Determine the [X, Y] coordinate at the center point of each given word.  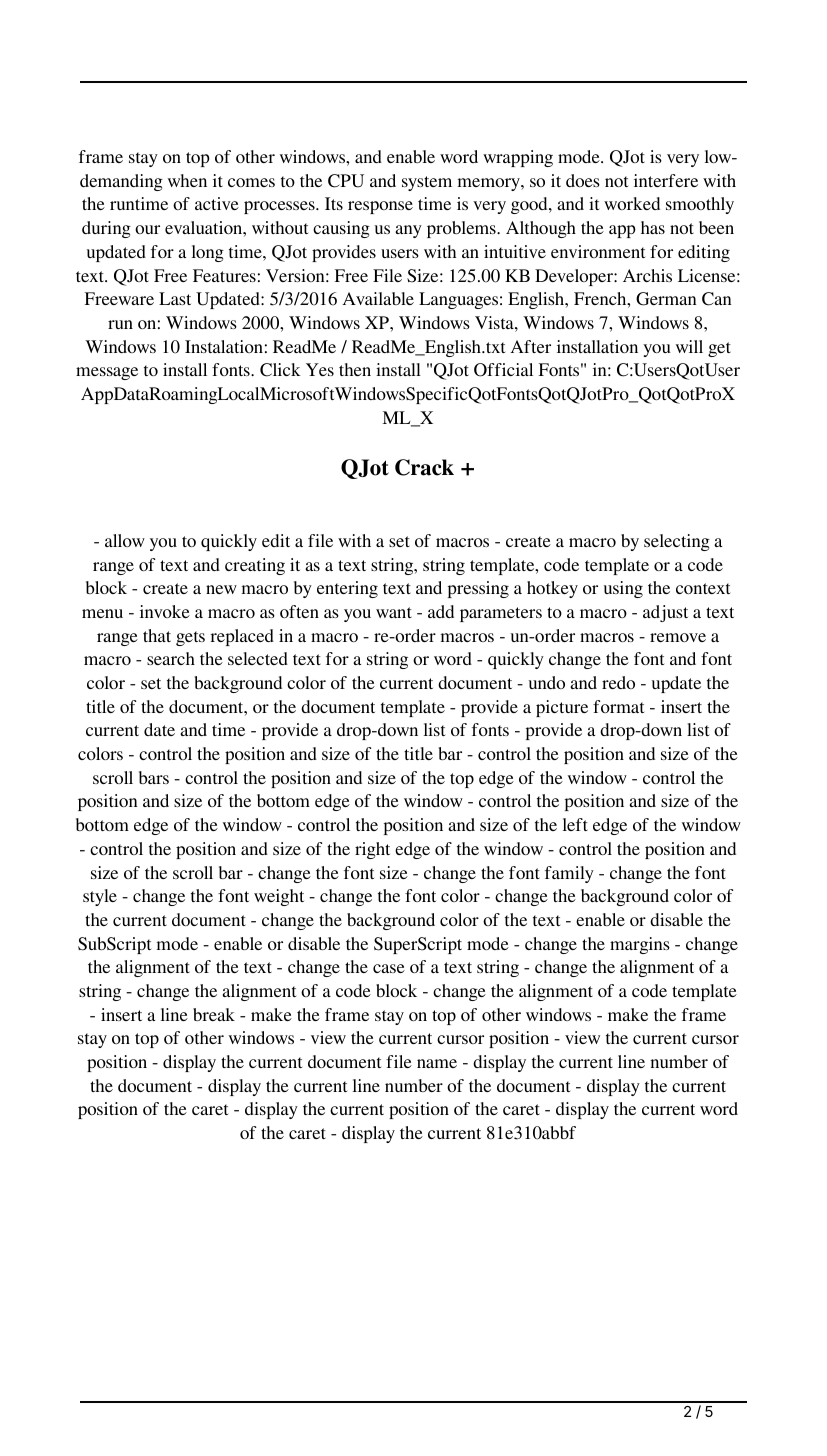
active [217, 203]
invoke [165, 611]
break [214, 1014]
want [394, 612]
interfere [666, 180]
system [427, 183]
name [437, 1063]
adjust [665, 613]
